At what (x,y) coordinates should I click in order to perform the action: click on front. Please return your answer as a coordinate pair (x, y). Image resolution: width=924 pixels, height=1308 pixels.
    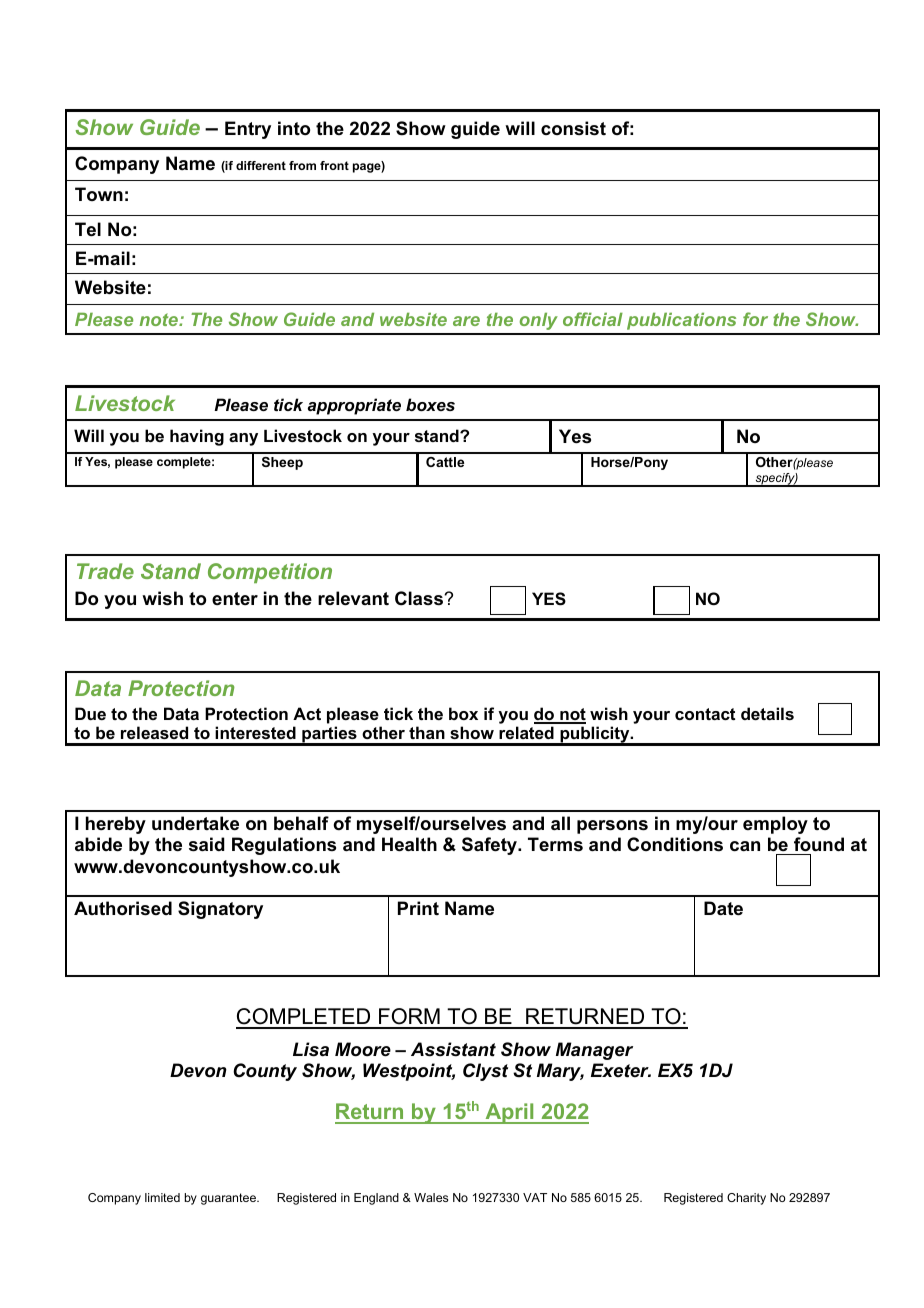
    Looking at the image, I should click on (334, 165).
